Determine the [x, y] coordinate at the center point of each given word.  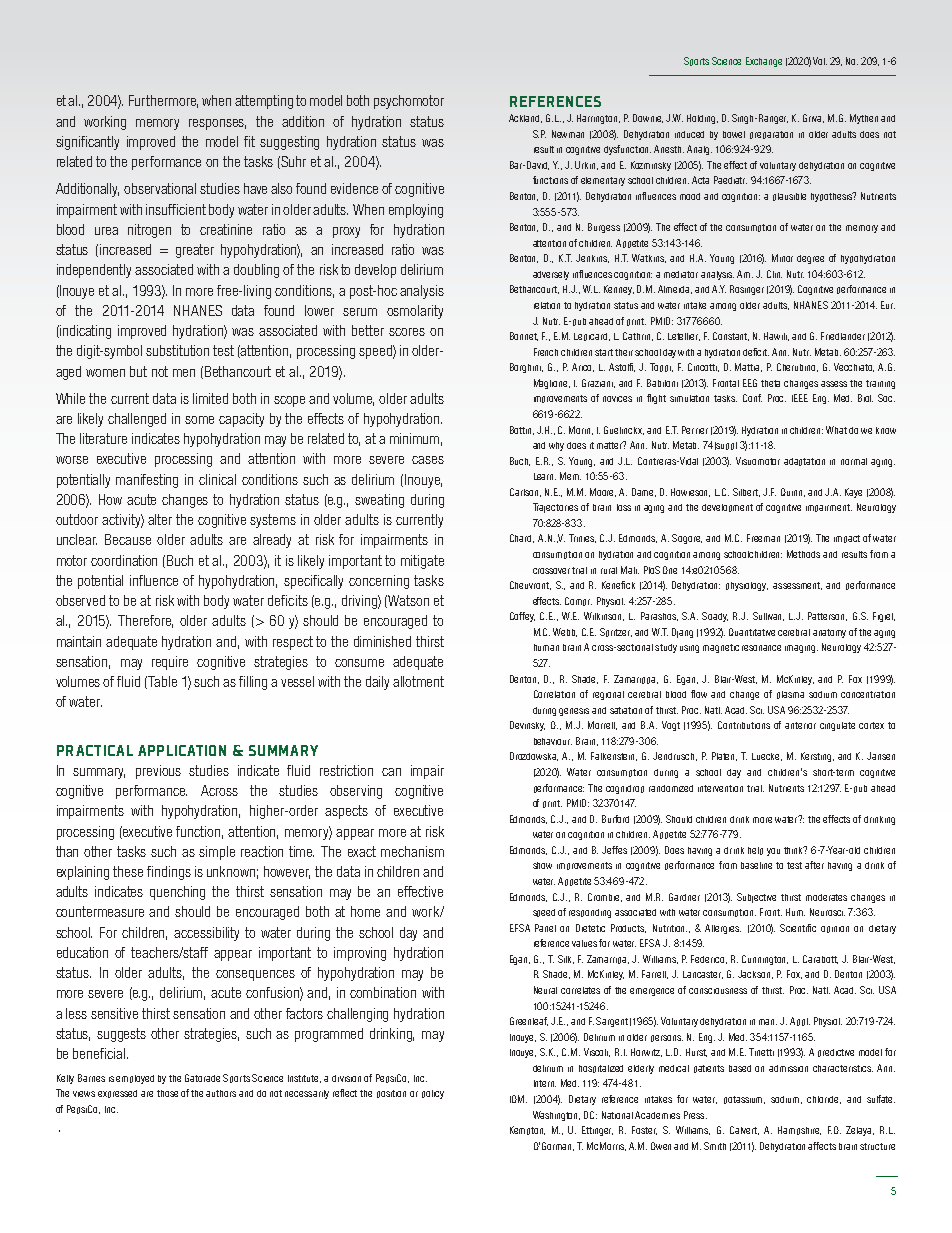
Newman [568, 134]
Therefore [145, 621]
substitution [177, 350]
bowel [734, 134]
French [546, 352]
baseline [756, 865]
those [167, 1093]
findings [169, 873]
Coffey [522, 617]
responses [217, 124]
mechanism [412, 851]
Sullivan [768, 616]
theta [770, 383]
